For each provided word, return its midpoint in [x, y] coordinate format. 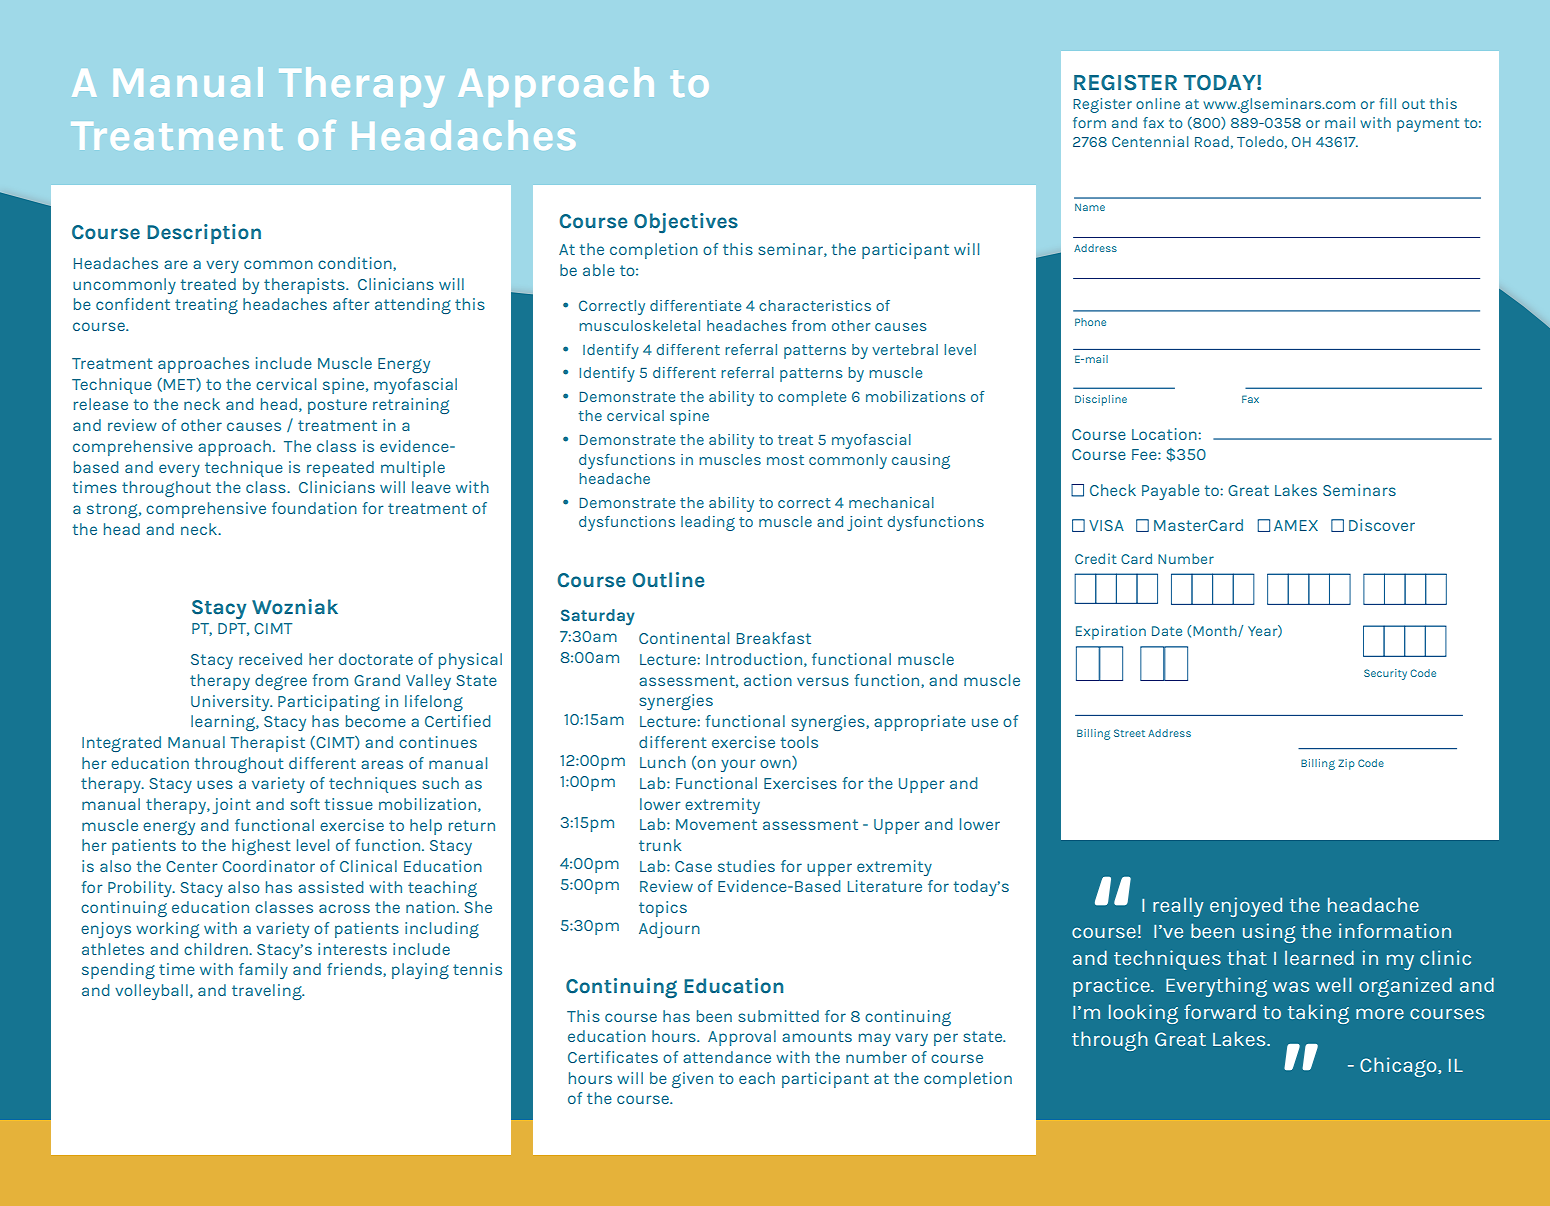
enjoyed [1246, 907]
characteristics [815, 305]
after [351, 304]
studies [746, 866]
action [768, 680]
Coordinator [268, 866]
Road [1212, 141]
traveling [268, 992]
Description [204, 234]
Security [1385, 674]
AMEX [1296, 525]
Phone [1090, 322]
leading [708, 523]
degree [281, 682]
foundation [314, 508]
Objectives [686, 223]
